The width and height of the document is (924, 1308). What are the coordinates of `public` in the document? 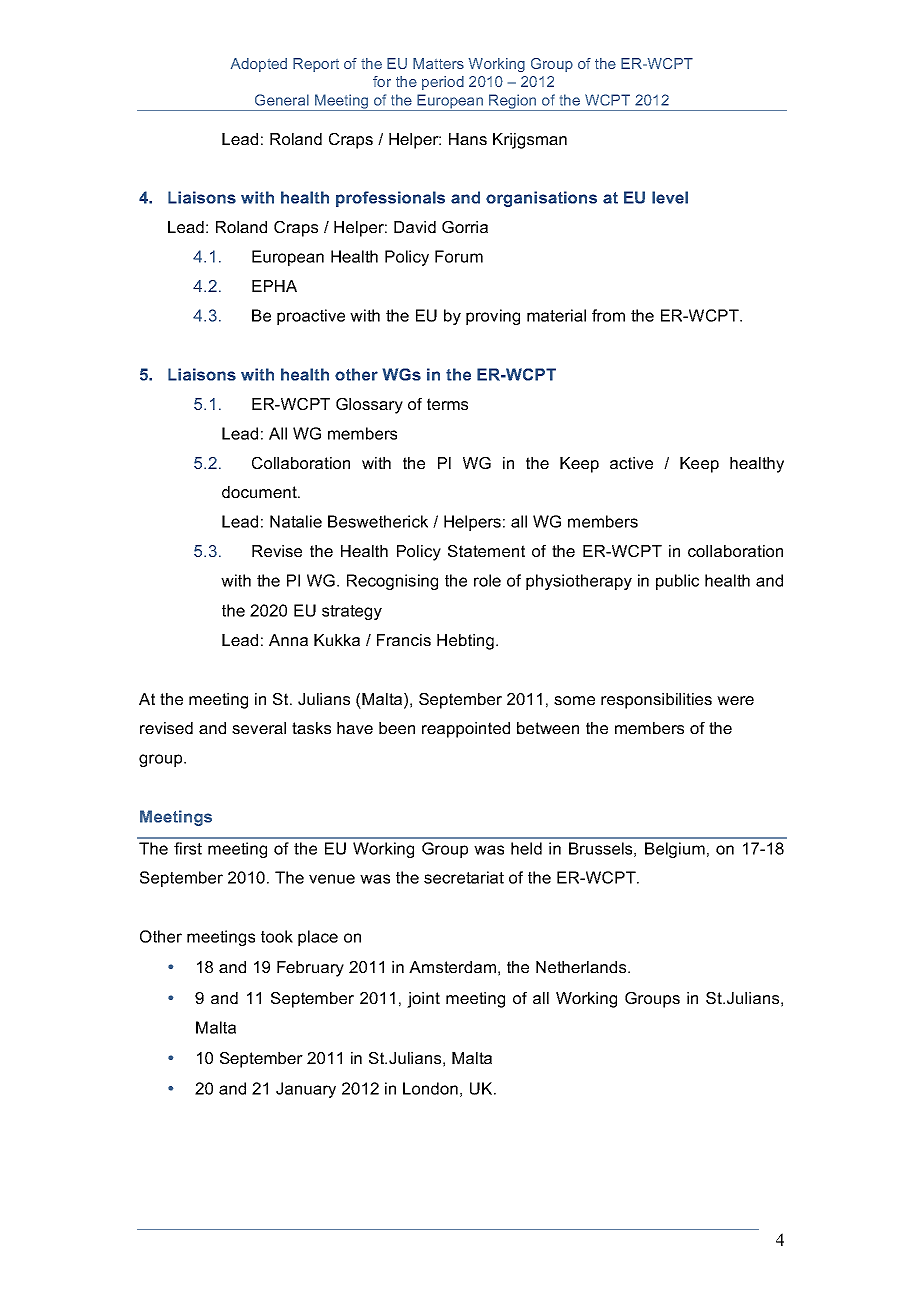 It's located at (677, 582).
